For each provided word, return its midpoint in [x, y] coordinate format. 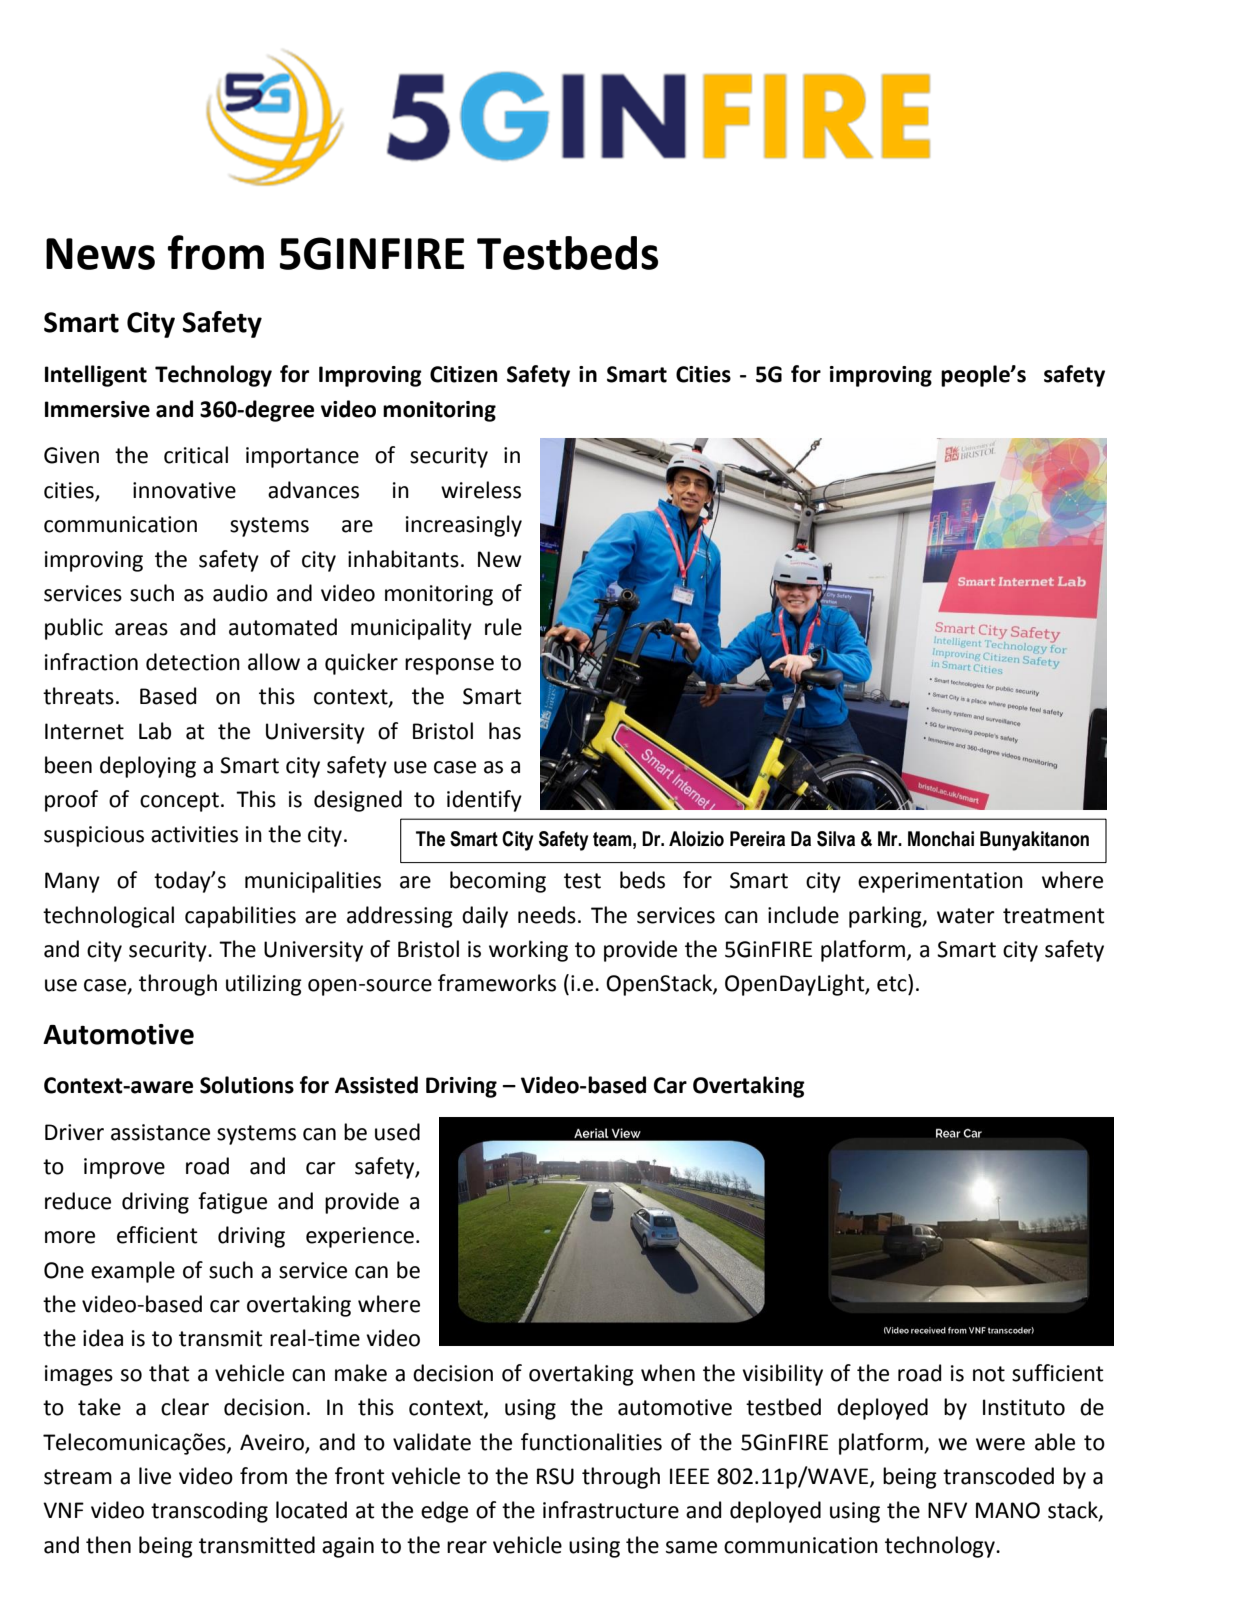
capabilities [240, 917]
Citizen [463, 374]
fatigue [232, 1203]
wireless [481, 490]
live [155, 1476]
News [100, 254]
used [397, 1132]
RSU [555, 1476]
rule [503, 627]
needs [547, 915]
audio [240, 593]
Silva [836, 839]
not [989, 1374]
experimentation [940, 882]
